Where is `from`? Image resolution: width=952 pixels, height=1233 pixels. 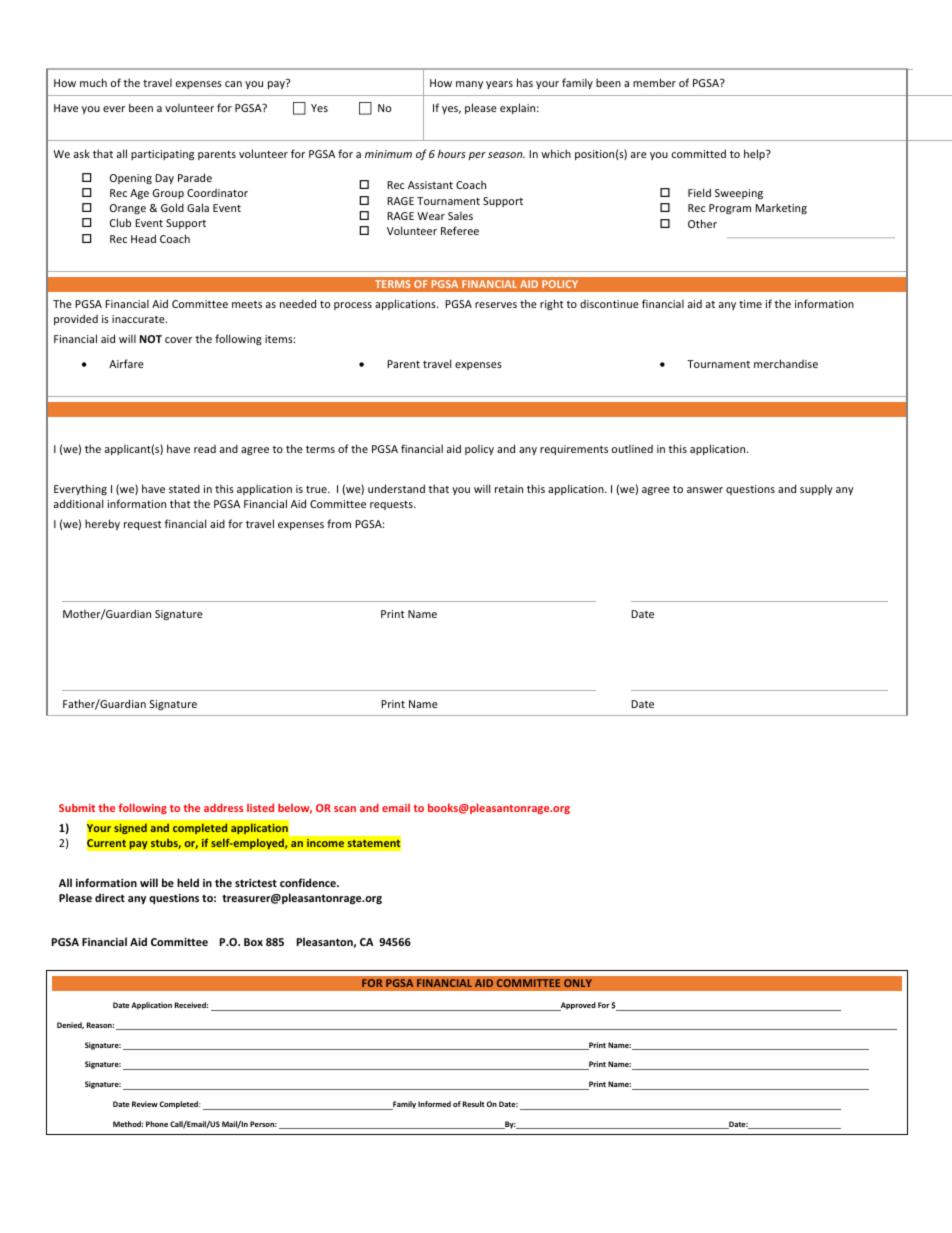
from is located at coordinates (339, 523).
